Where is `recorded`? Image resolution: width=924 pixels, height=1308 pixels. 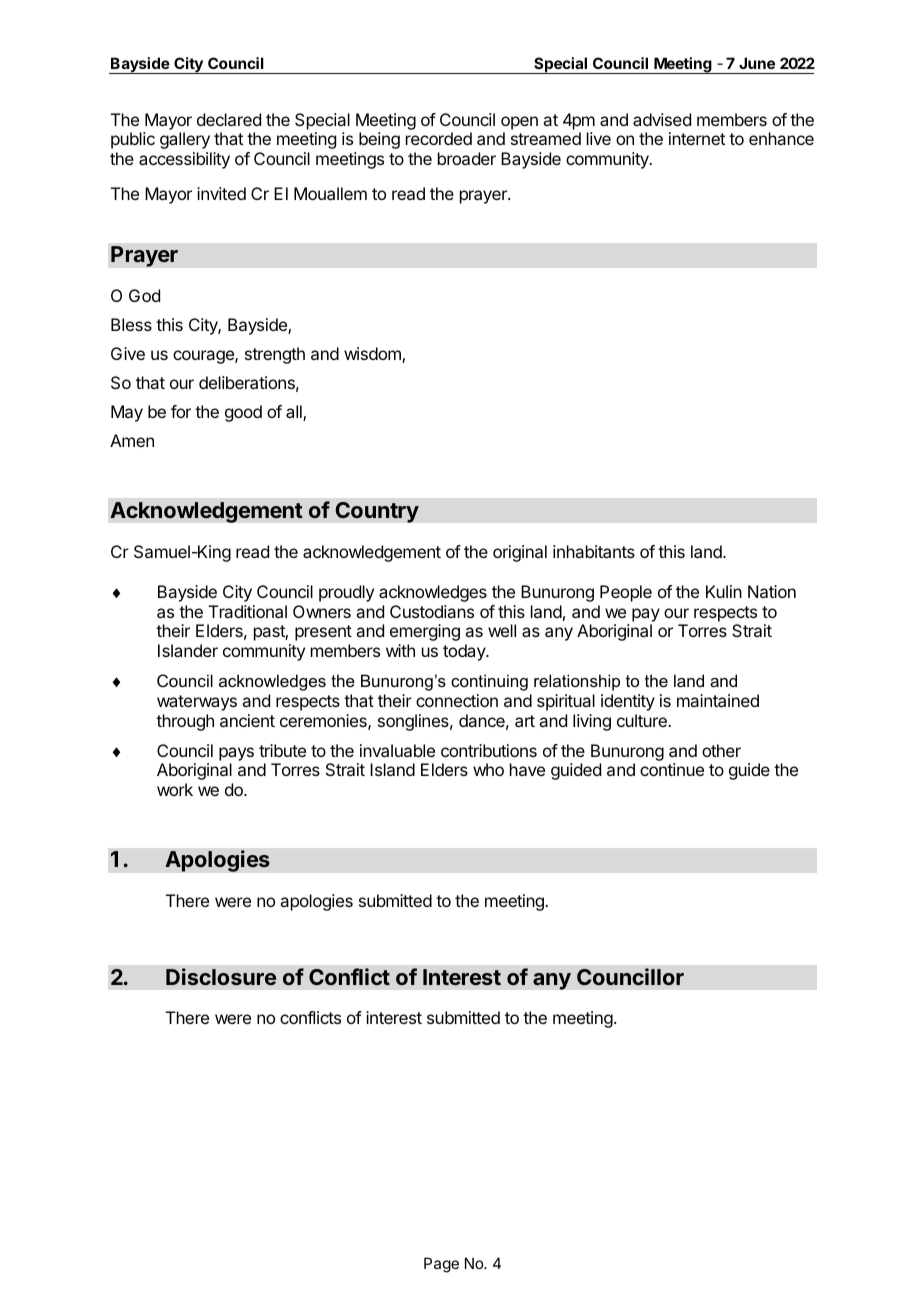 recorded is located at coordinates (439, 138).
